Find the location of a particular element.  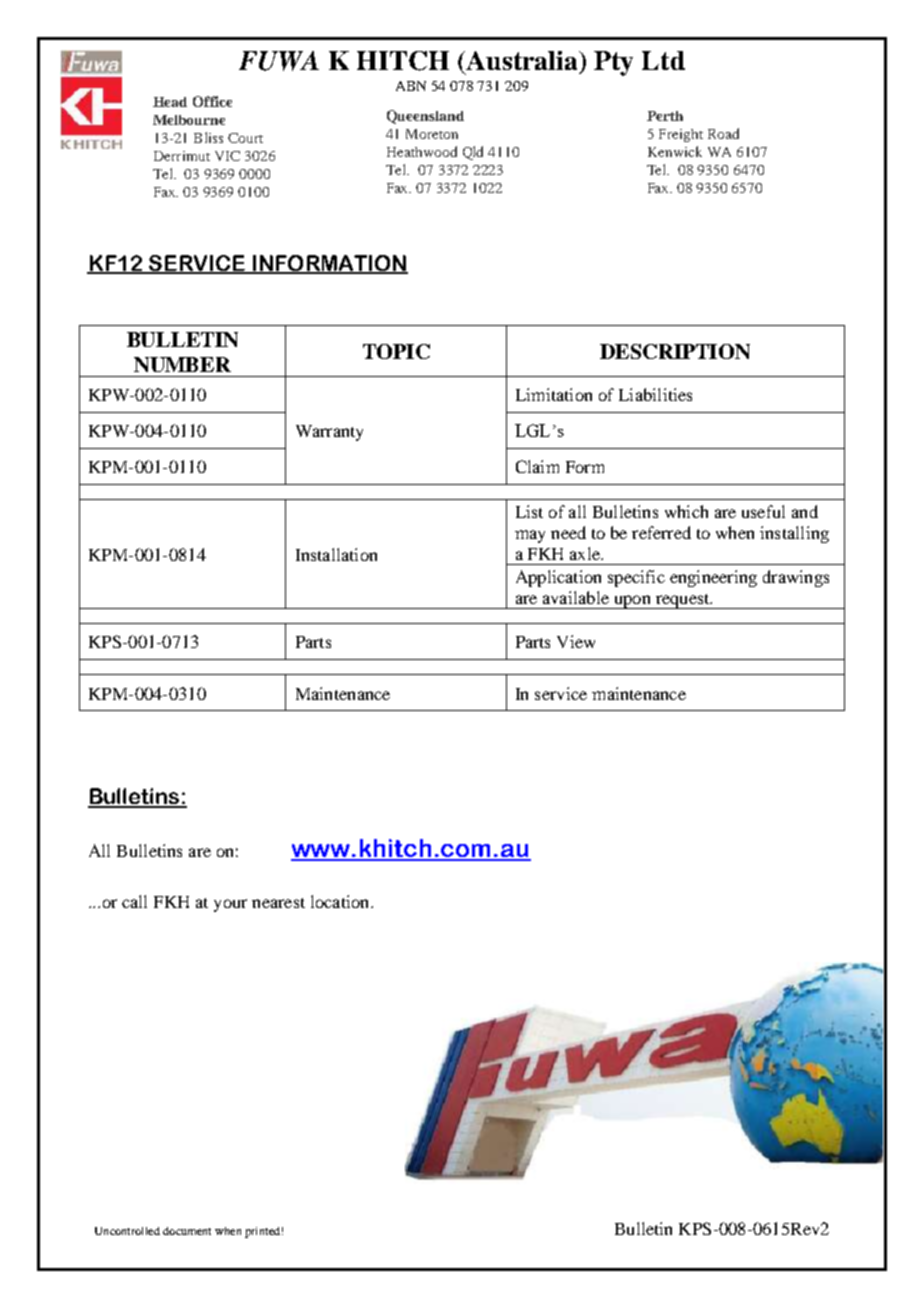

View is located at coordinates (576, 641).
